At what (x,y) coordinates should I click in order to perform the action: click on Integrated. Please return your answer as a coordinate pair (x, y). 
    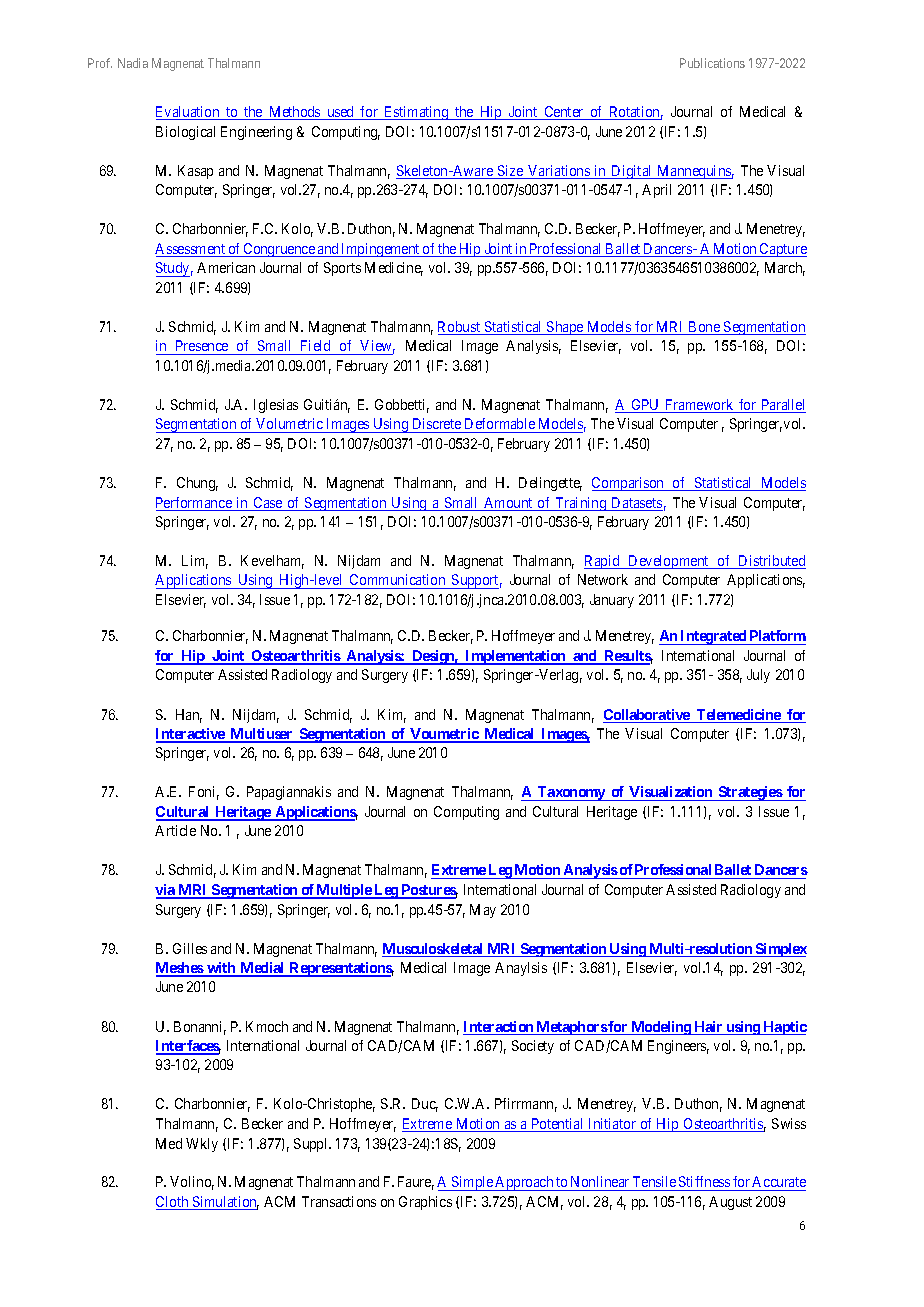
    Looking at the image, I should click on (714, 637).
